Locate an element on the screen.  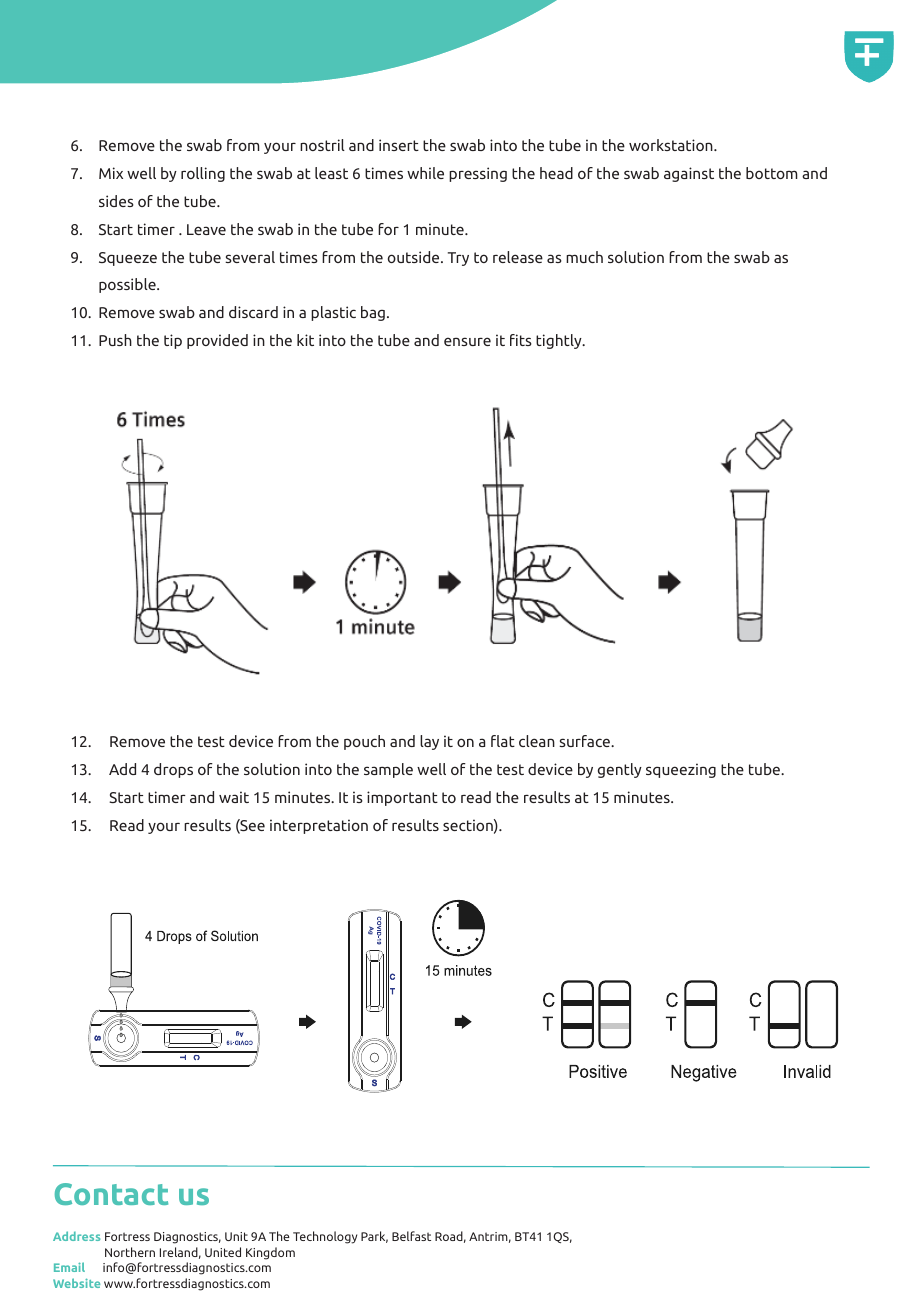
Belfast is located at coordinates (411, 1236).
